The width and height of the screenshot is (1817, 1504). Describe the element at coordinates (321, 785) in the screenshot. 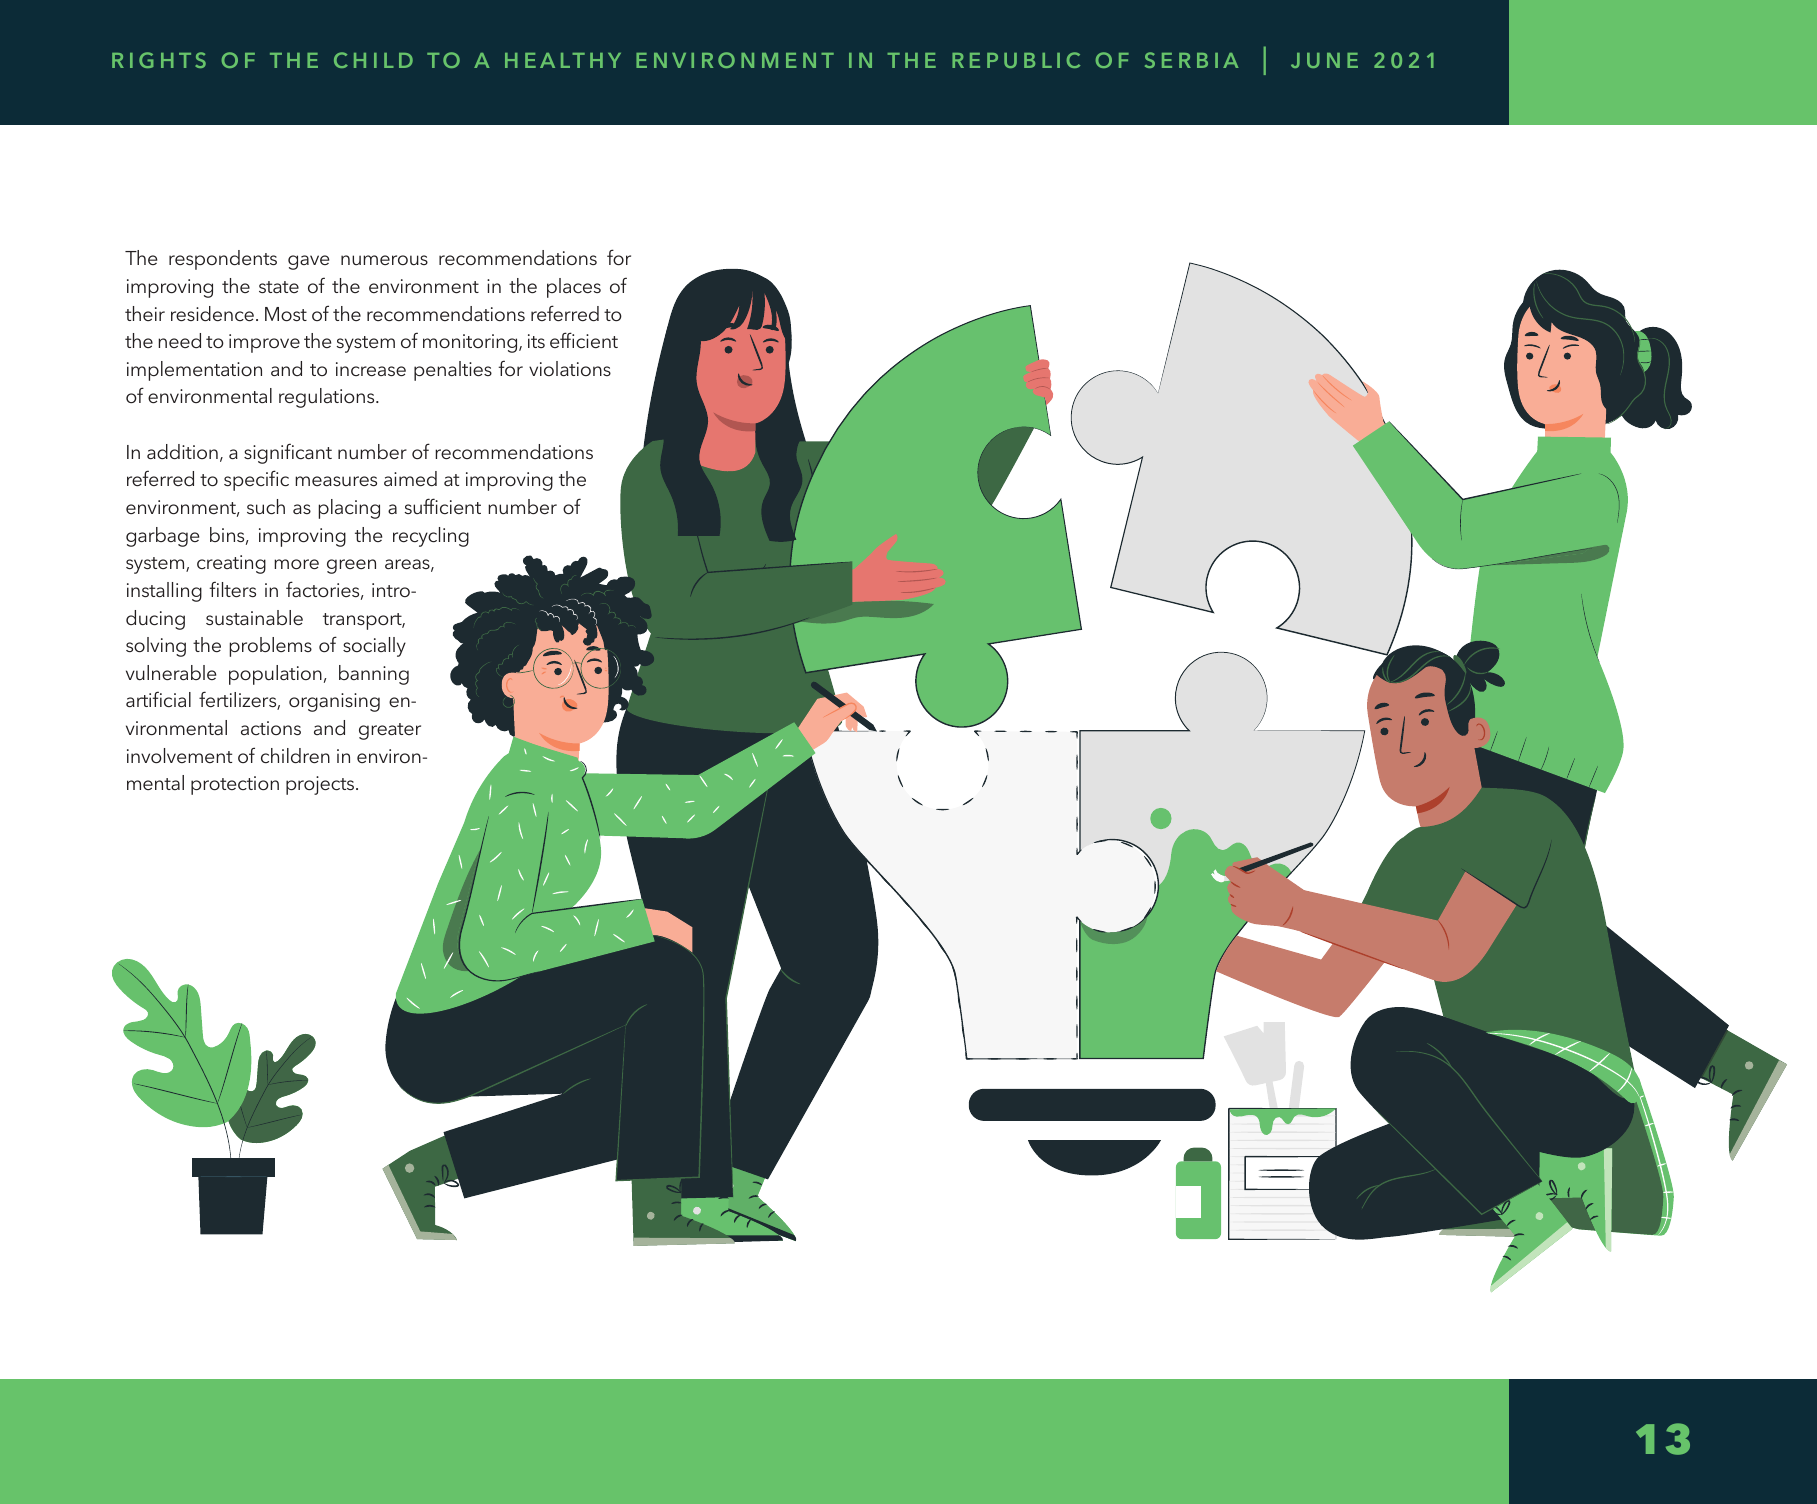

I see `projects` at that location.
